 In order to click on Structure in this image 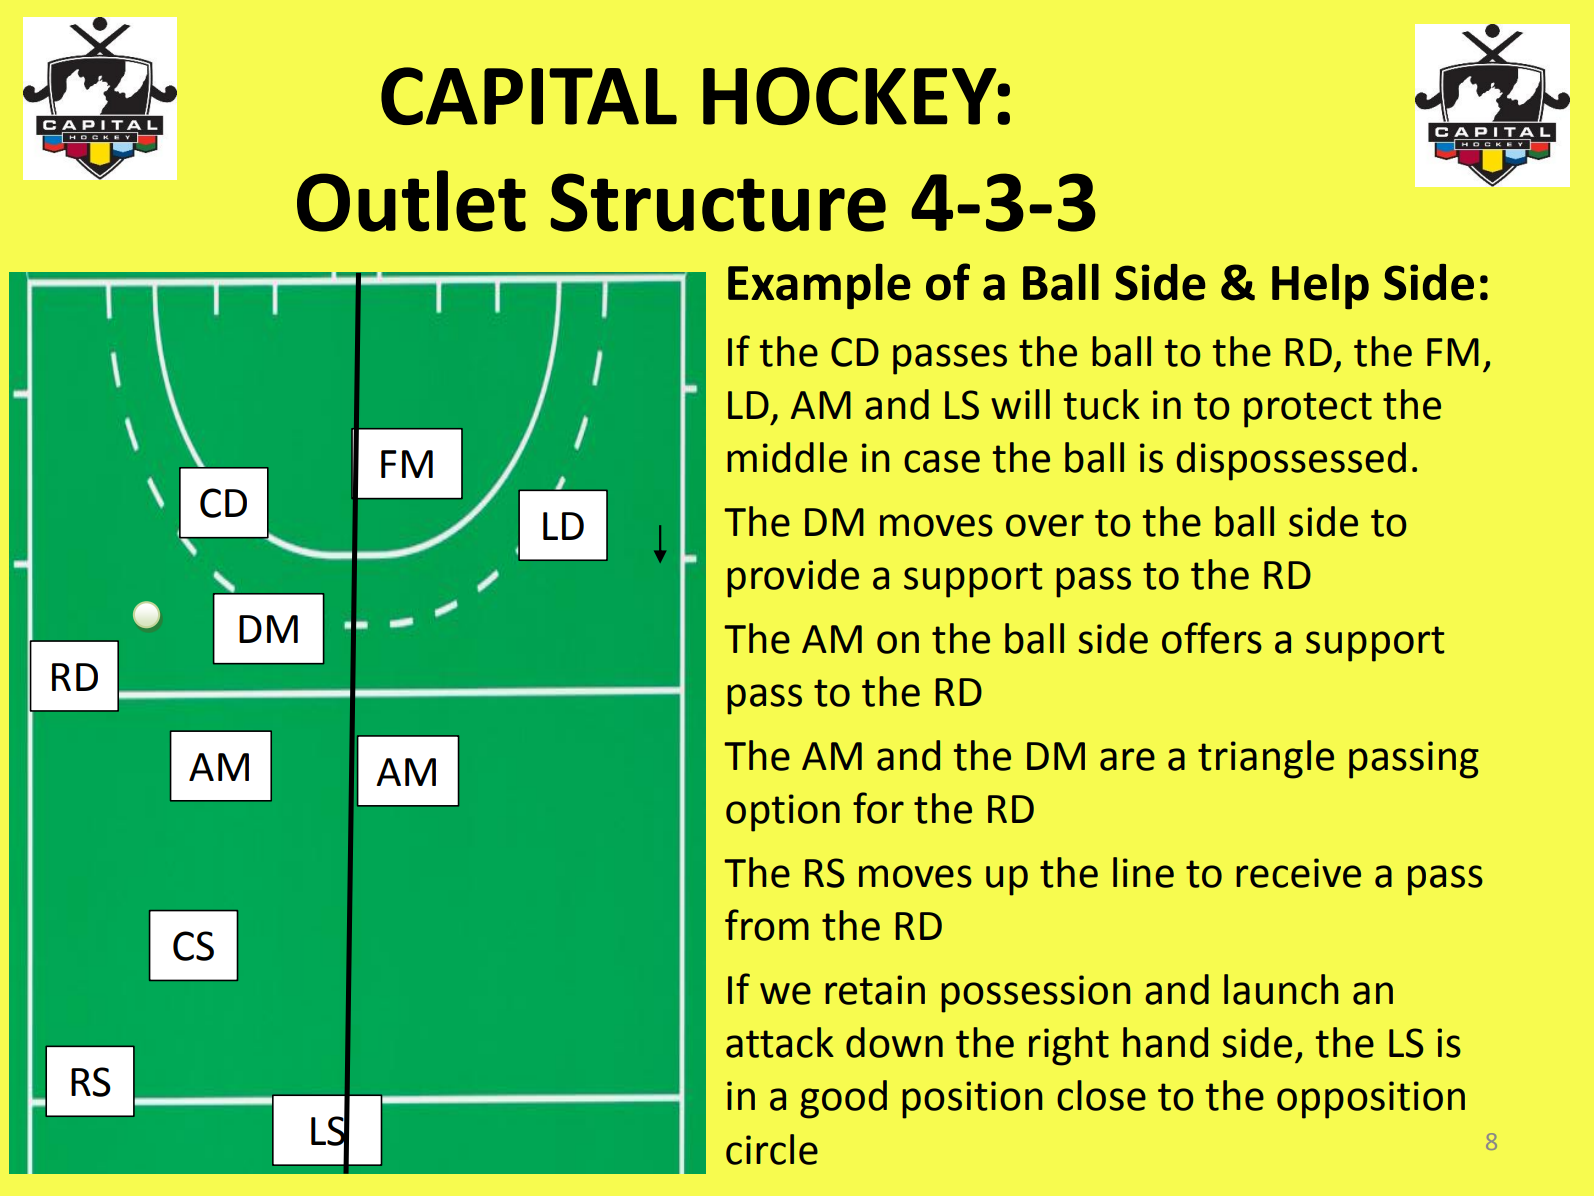, I will do `click(718, 202)`.
